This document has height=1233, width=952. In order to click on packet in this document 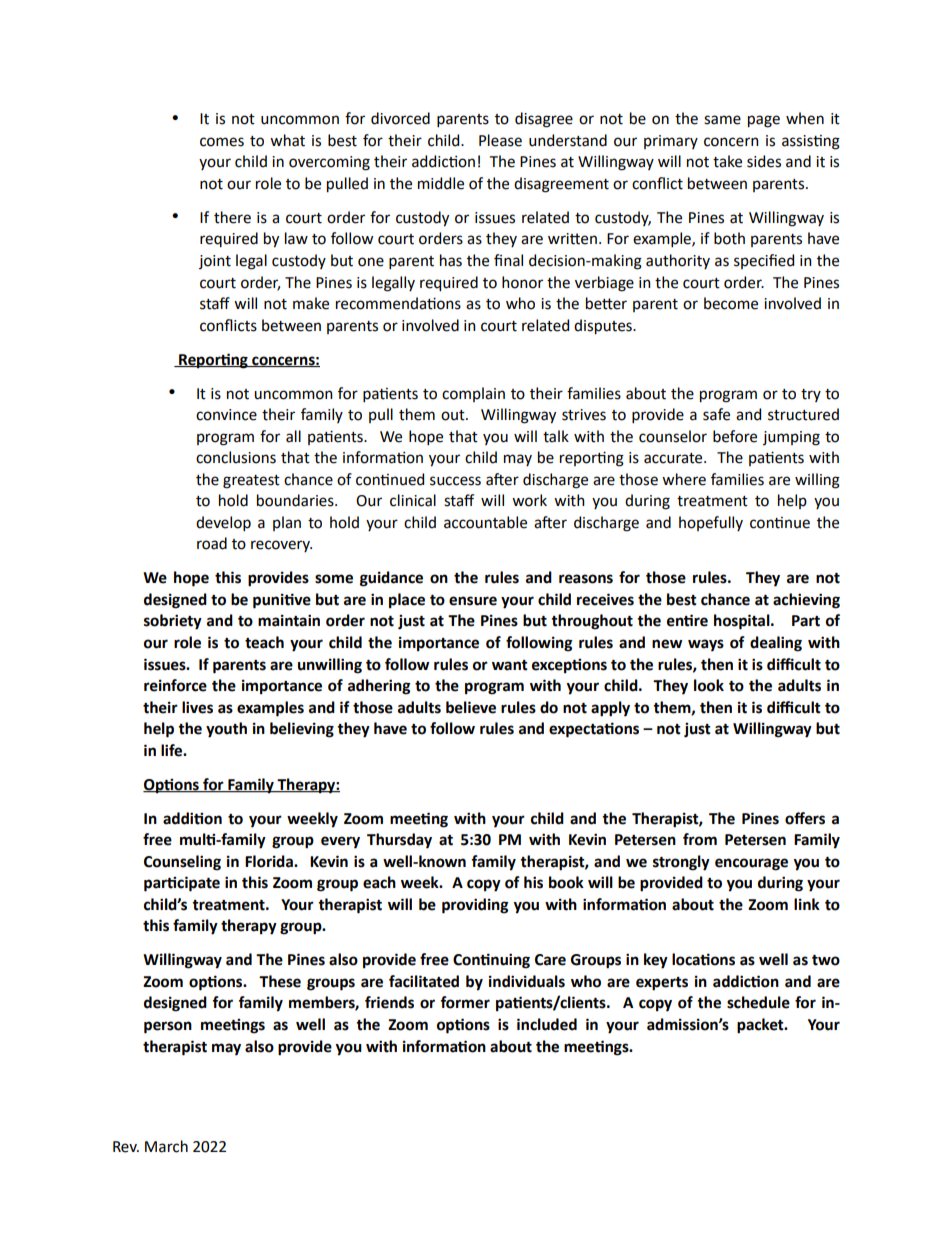, I will do `click(761, 1026)`.
